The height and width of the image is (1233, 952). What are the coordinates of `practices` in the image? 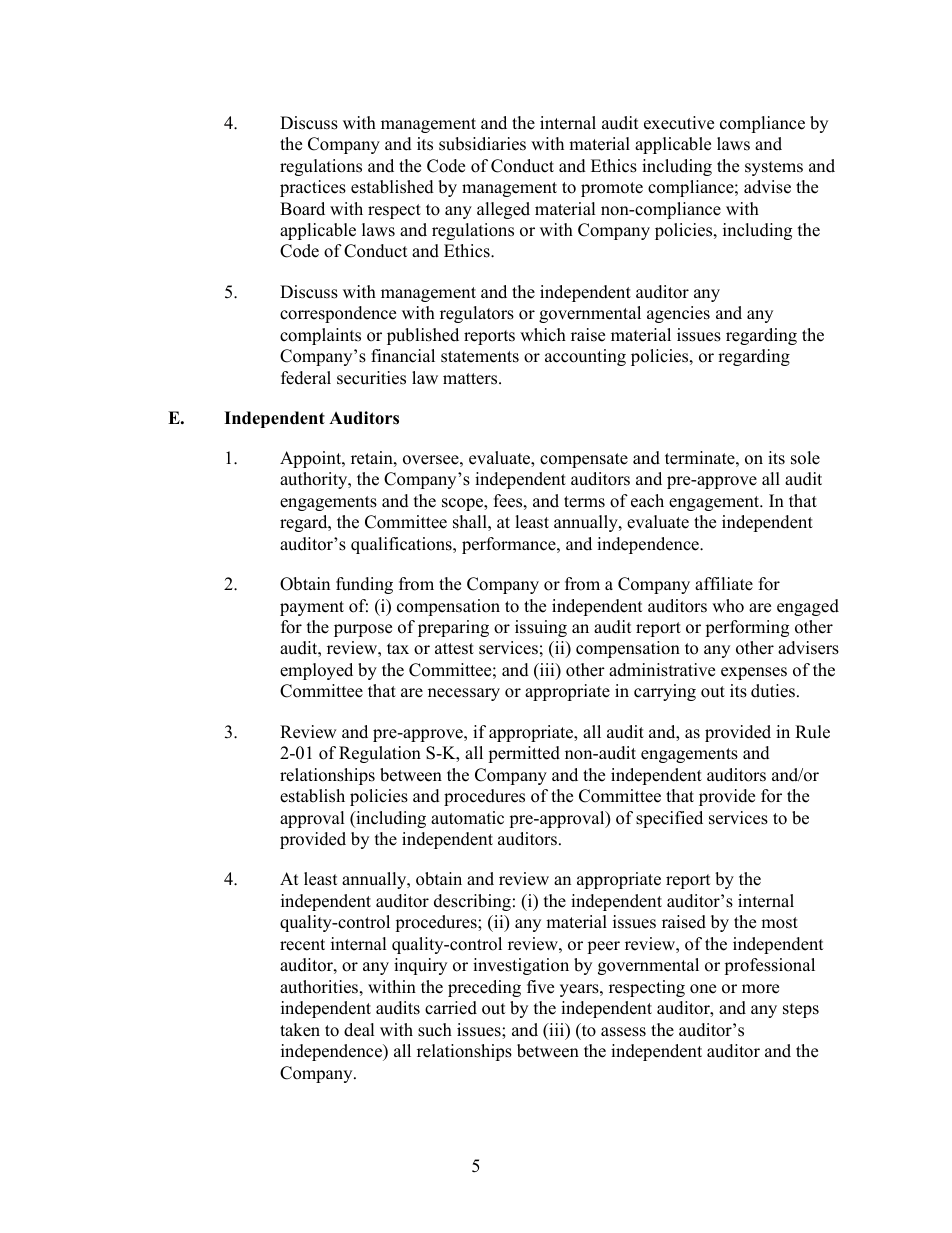 It's located at (313, 188).
